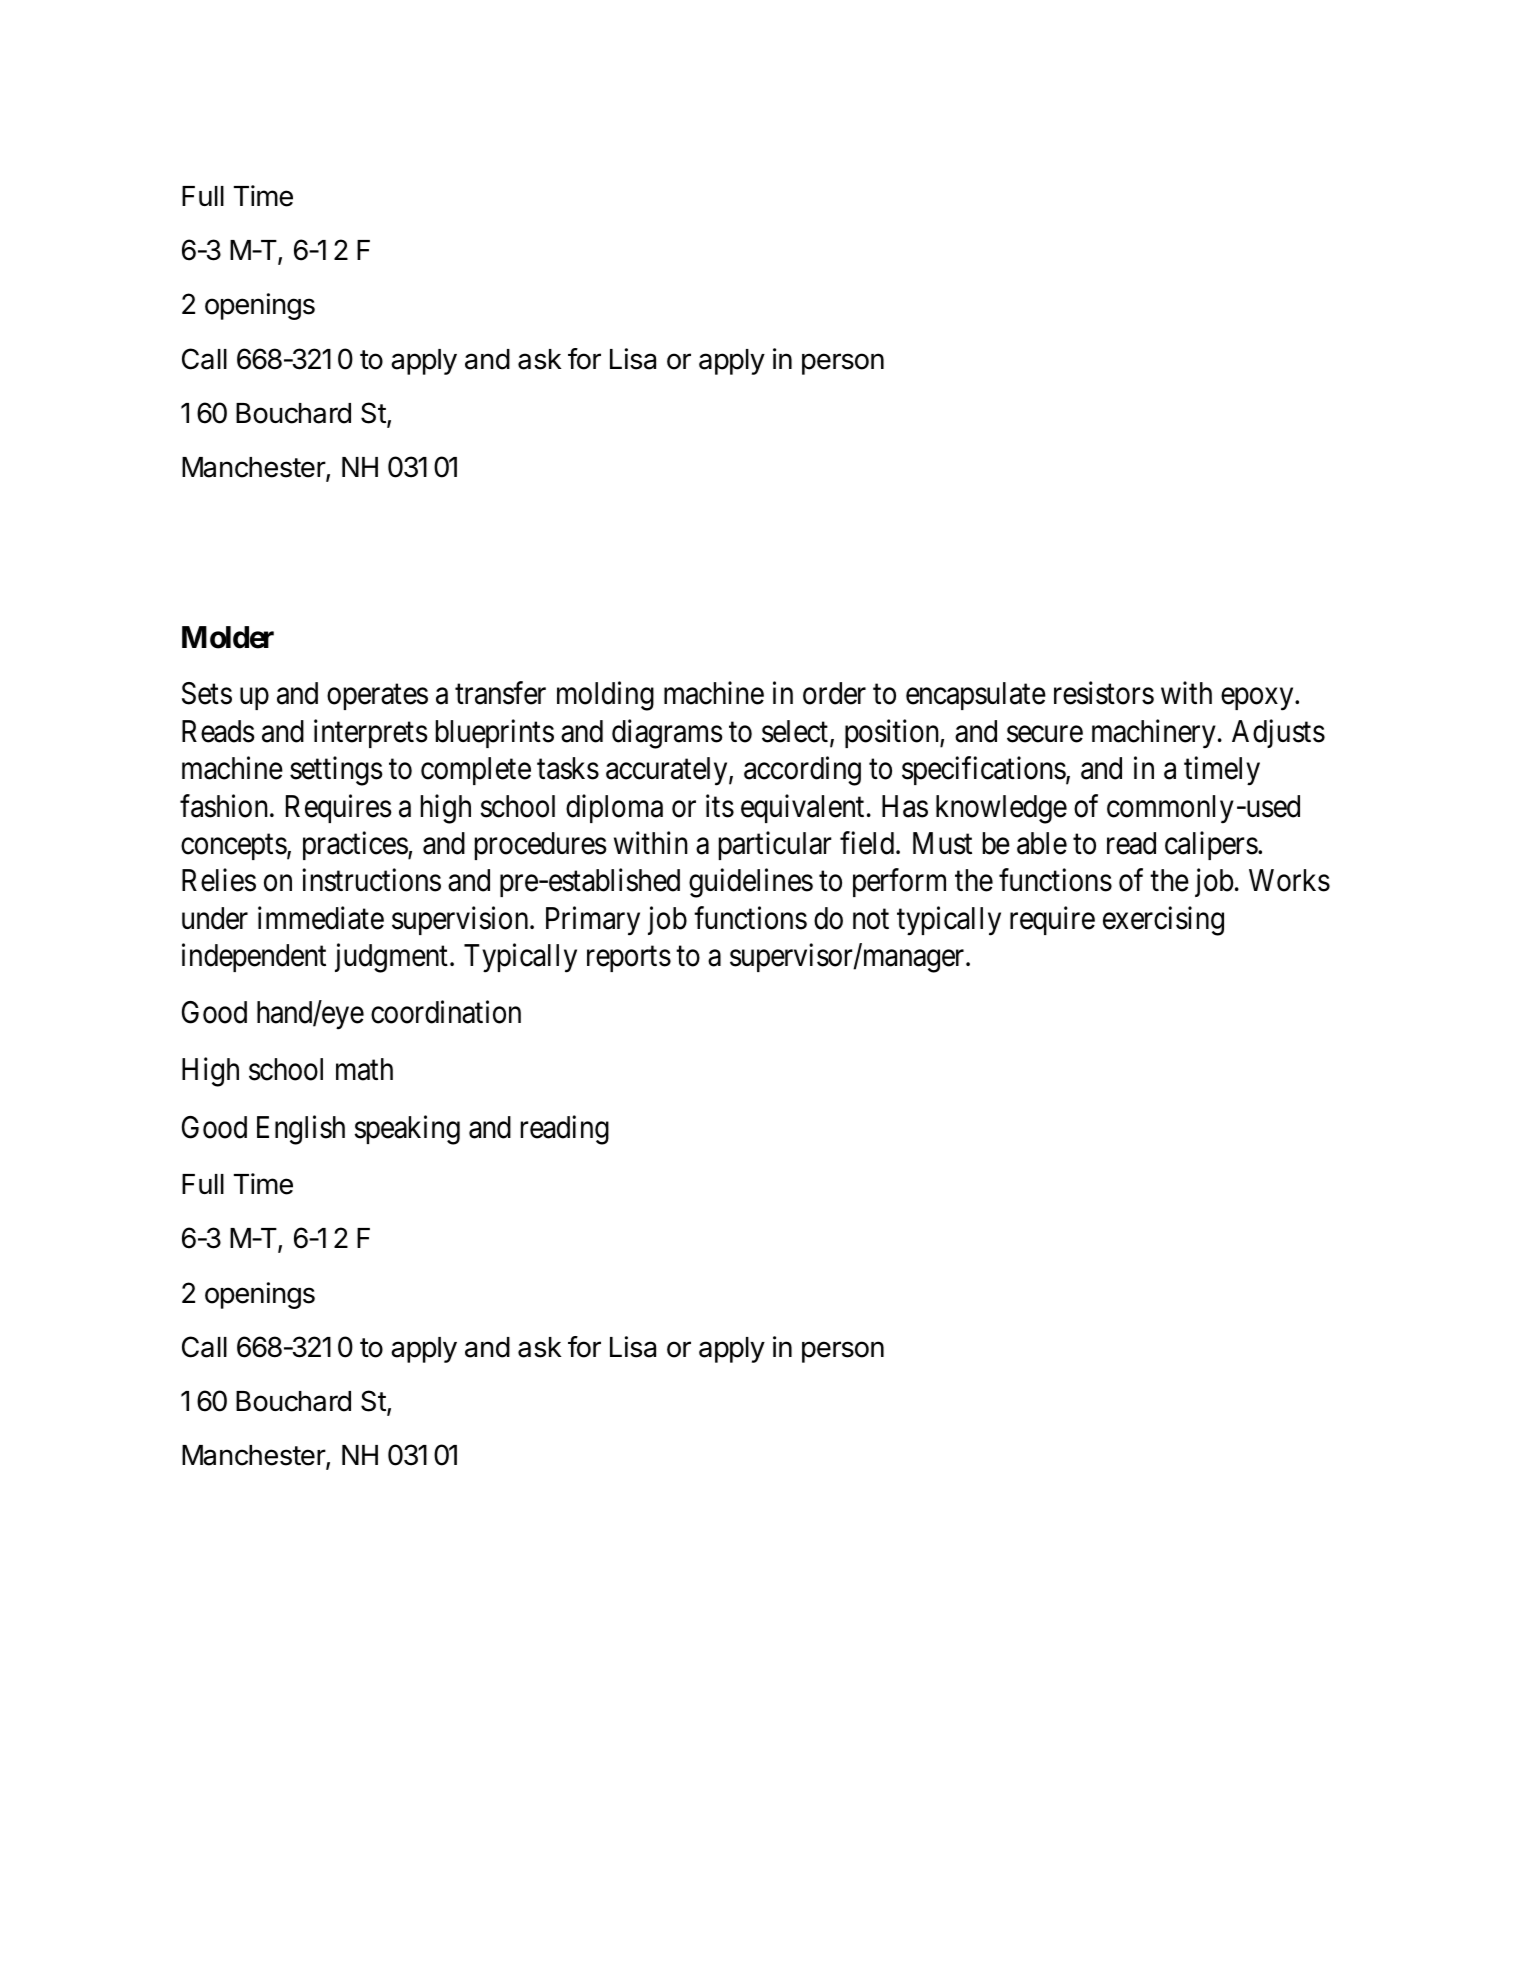 The width and height of the image is (1533, 1984). Describe the element at coordinates (1042, 843) in the image. I see `able` at that location.
